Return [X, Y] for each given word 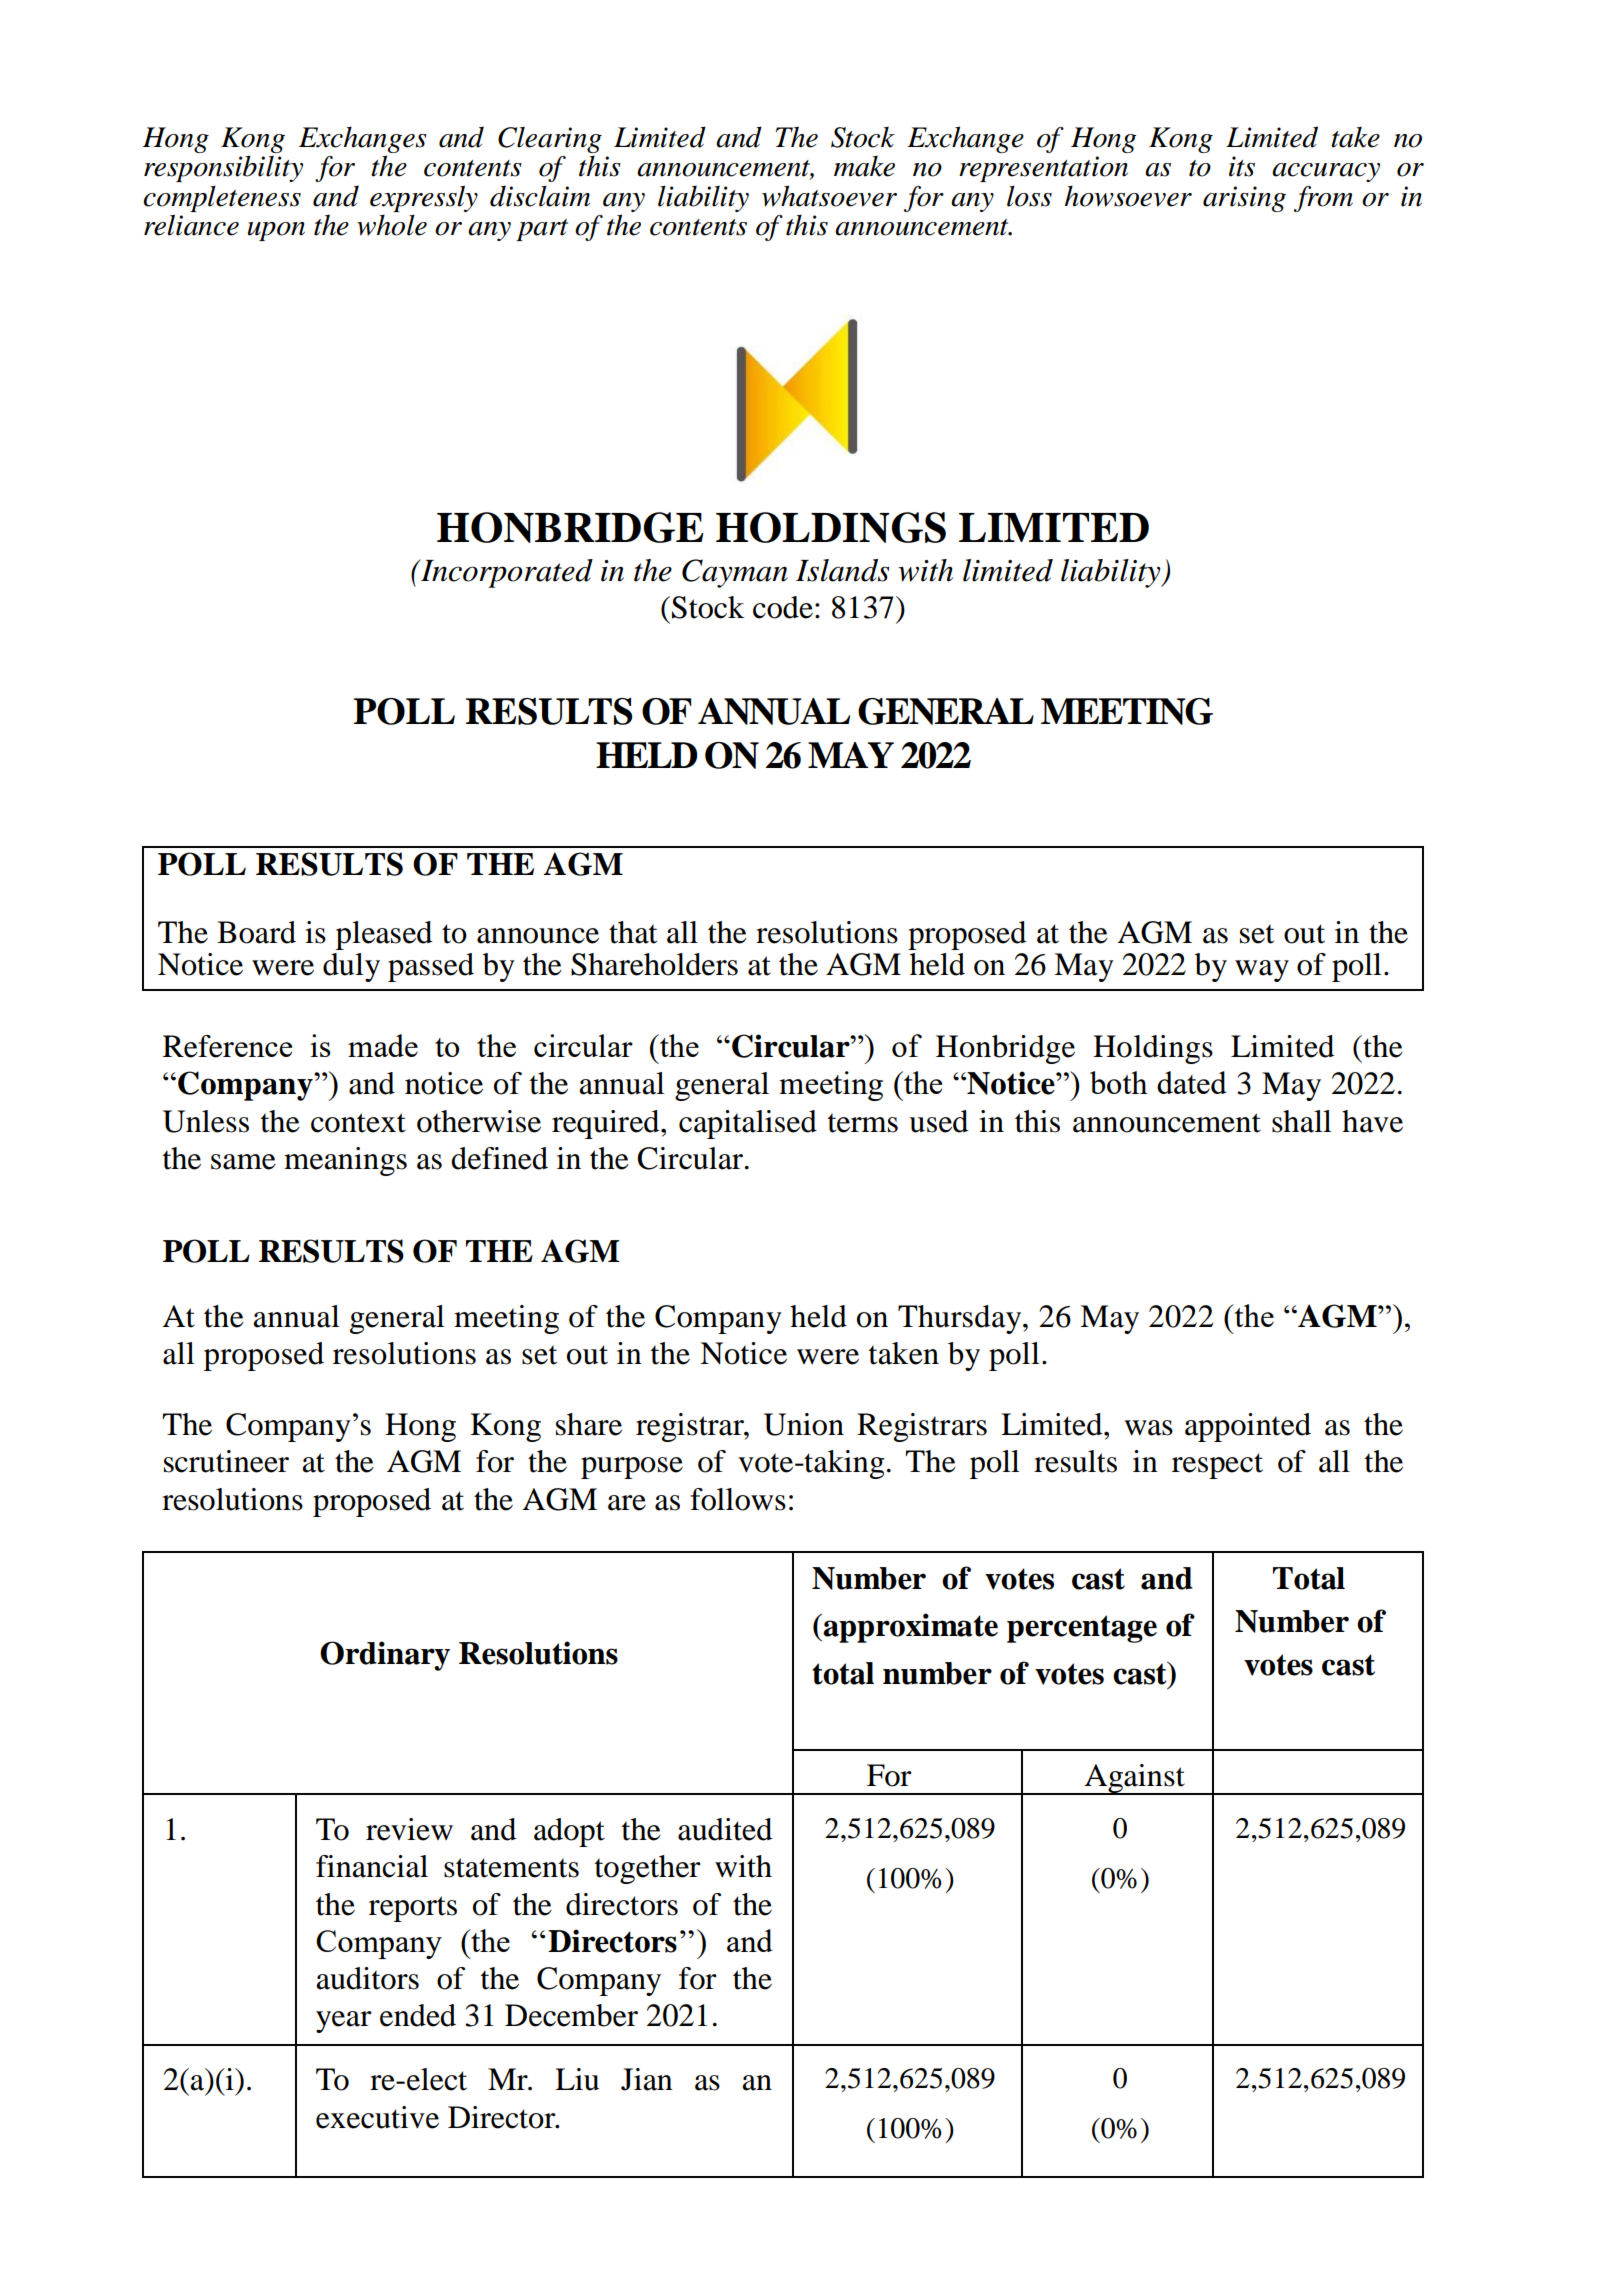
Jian [647, 2079]
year [344, 2022]
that [633, 932]
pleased [384, 935]
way [1262, 971]
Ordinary [385, 1656]
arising [1244, 199]
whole [392, 225]
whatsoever [829, 196]
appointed [1248, 1427]
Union [804, 1424]
